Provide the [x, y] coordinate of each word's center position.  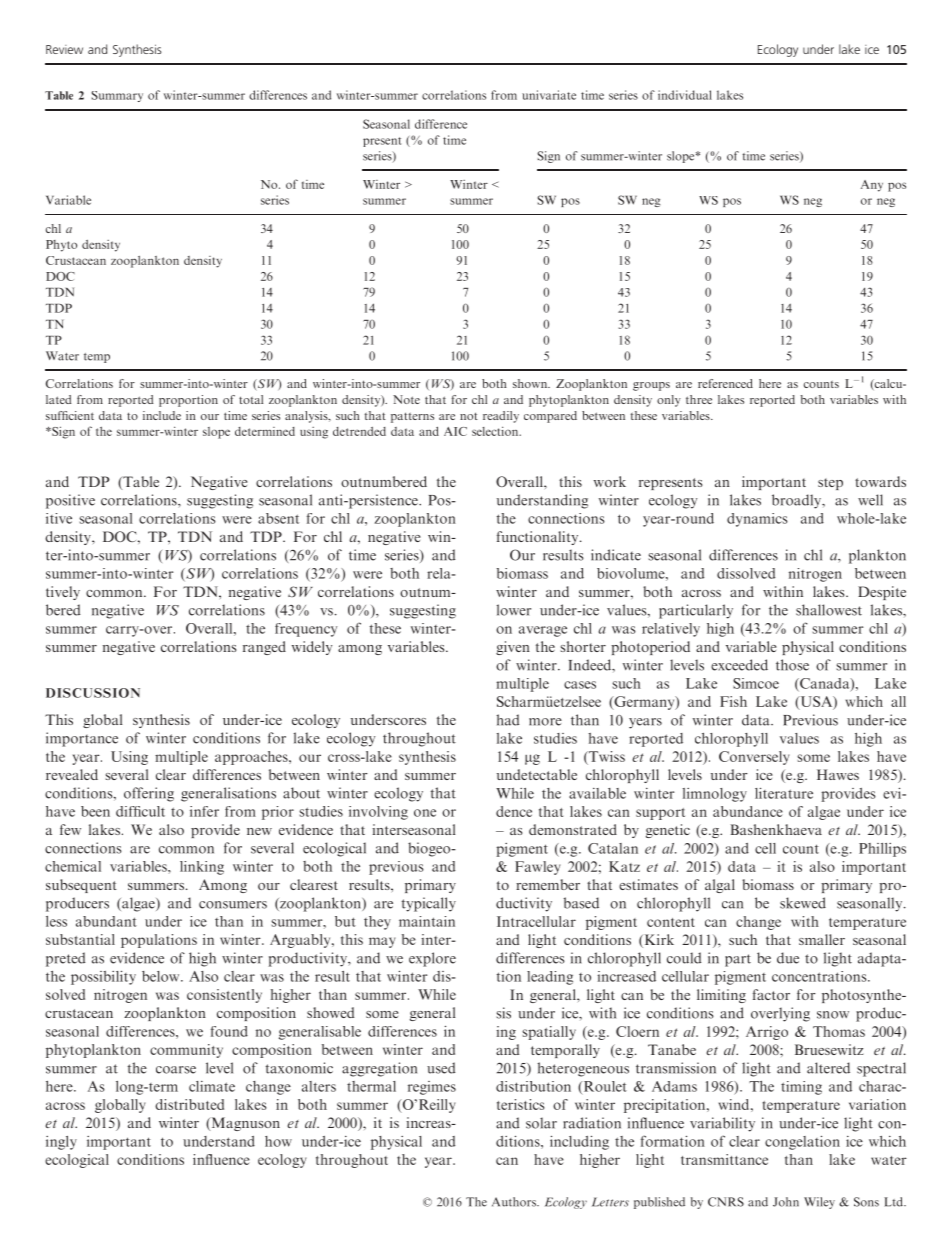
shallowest [829, 610]
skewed [803, 903]
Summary [117, 96]
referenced [725, 383]
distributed [189, 1104]
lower [514, 610]
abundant [106, 921]
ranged [264, 648]
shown [531, 383]
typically [429, 904]
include [162, 415]
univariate [549, 95]
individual [685, 95]
